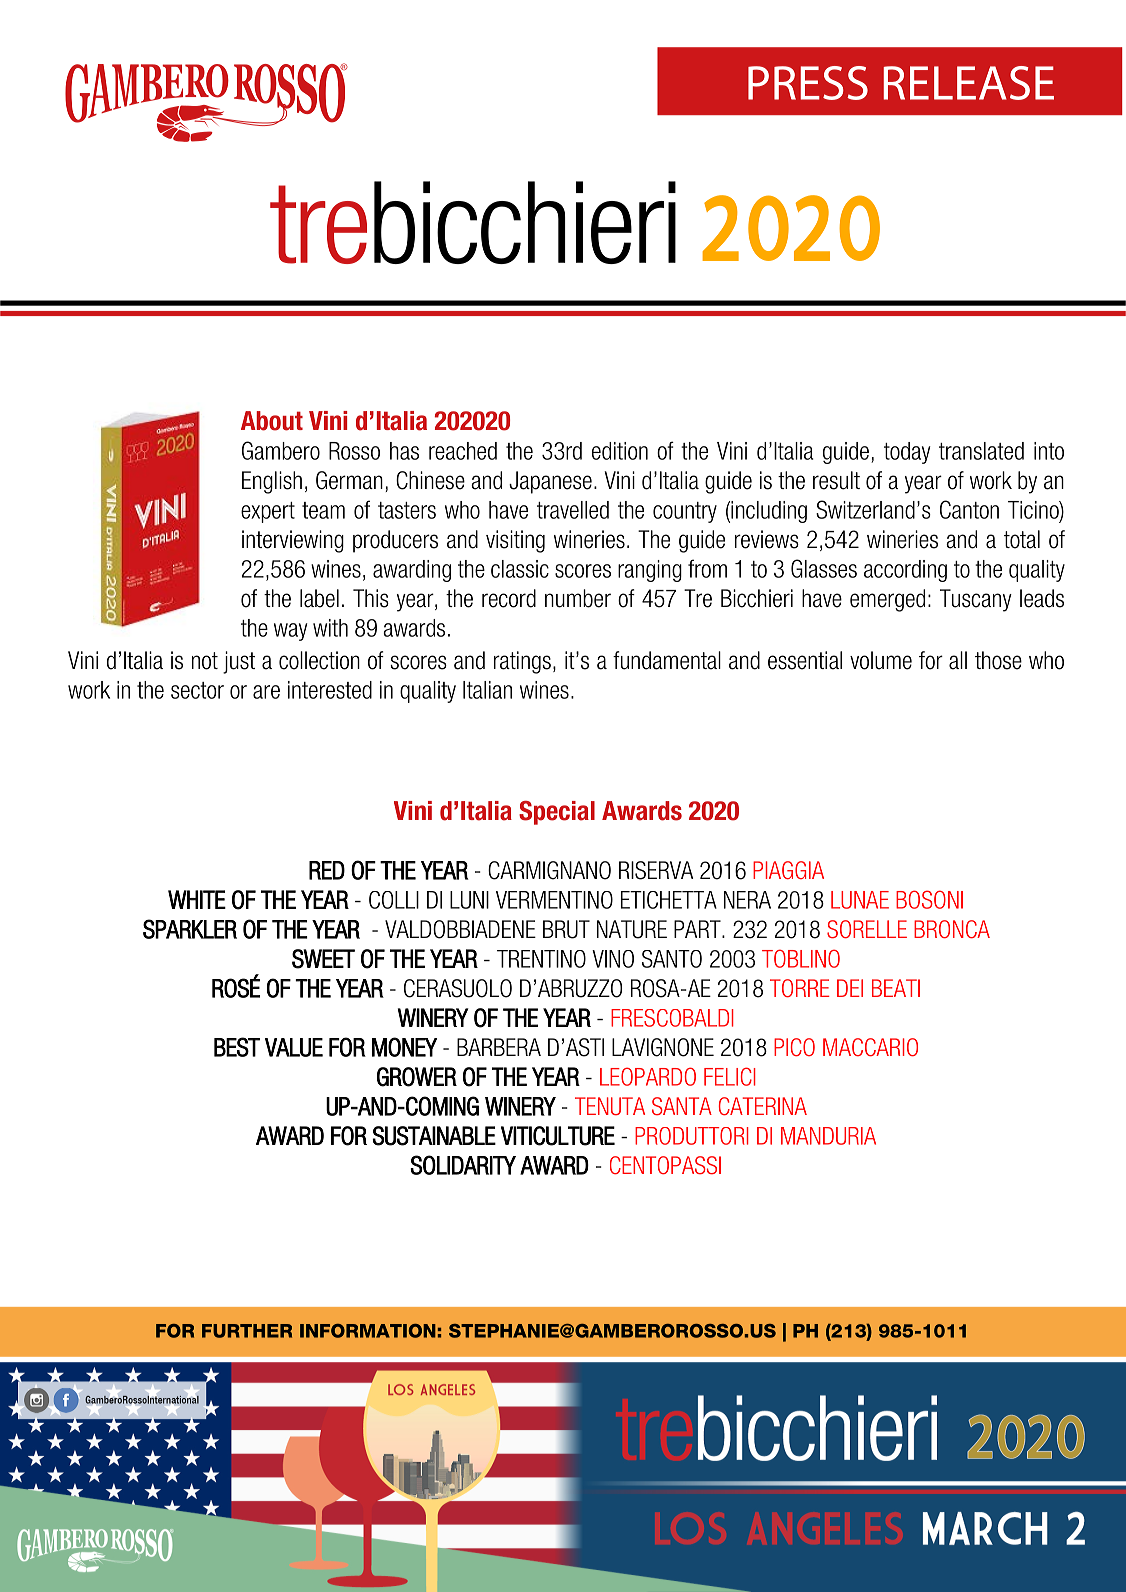  What do you see at coordinates (808, 83) in the screenshot?
I see `PRESS` at bounding box center [808, 83].
